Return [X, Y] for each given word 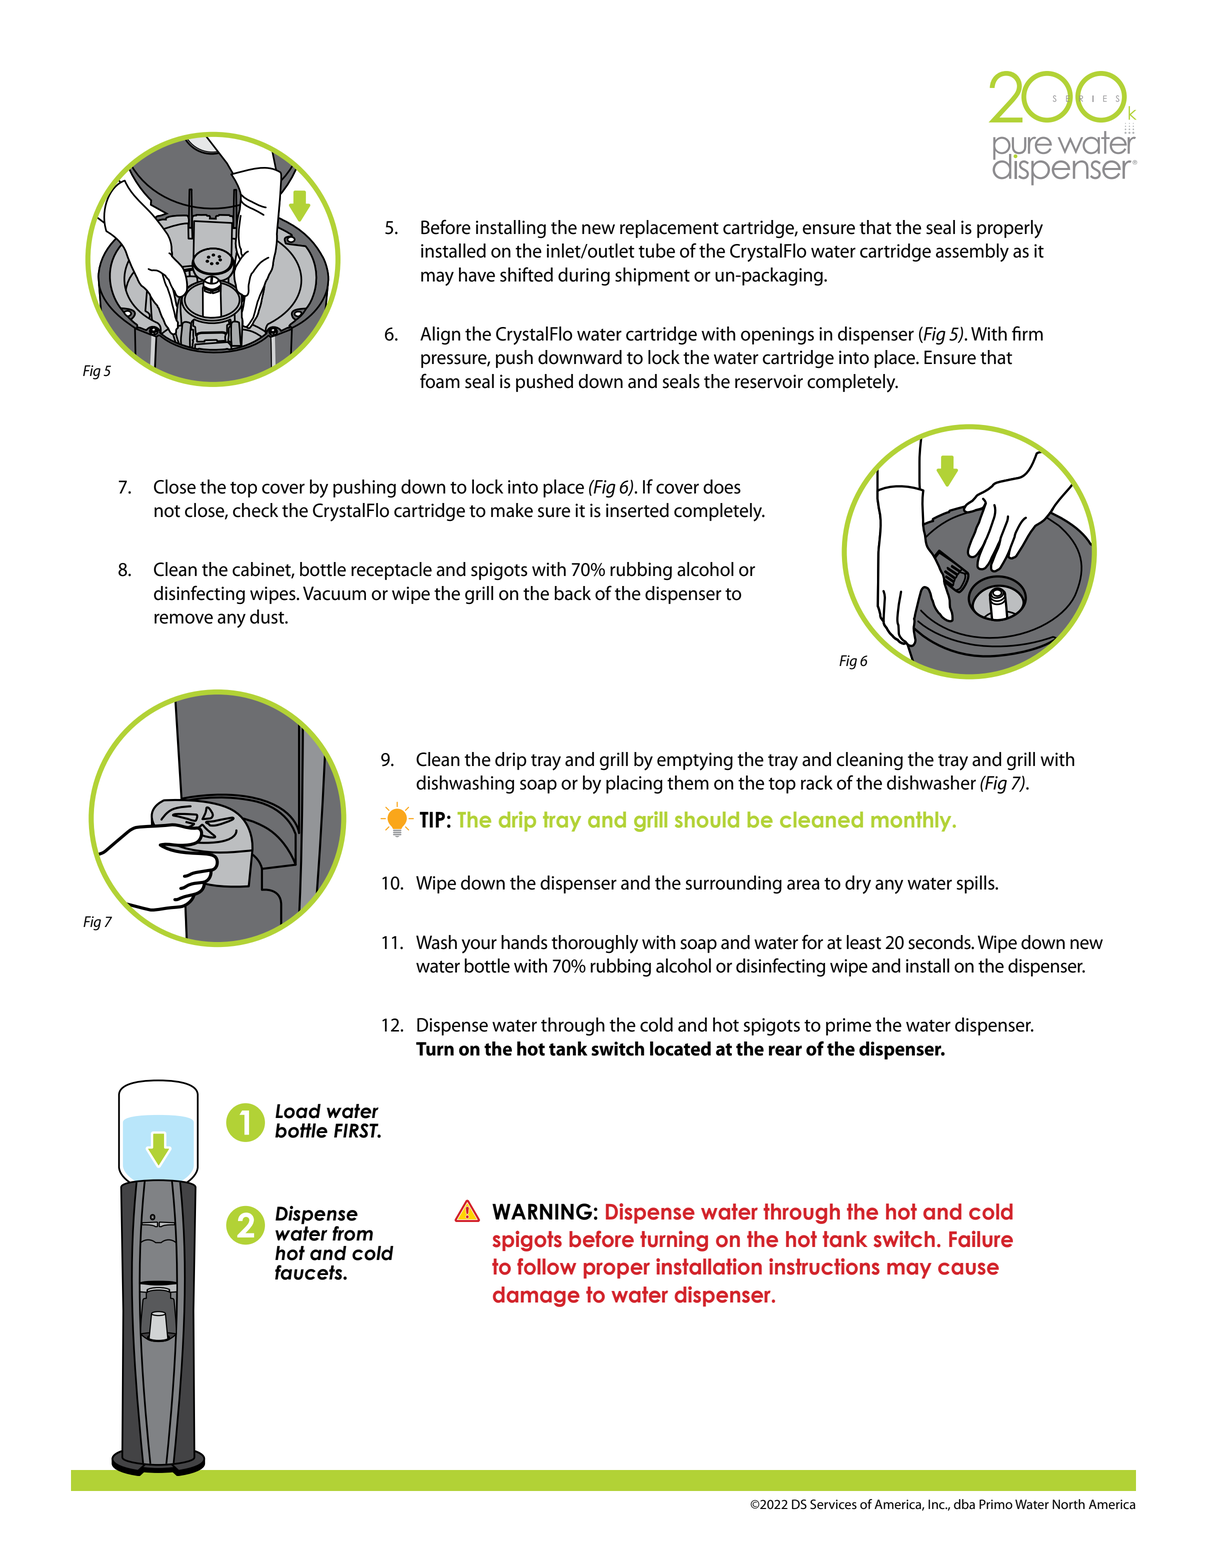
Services [833, 1504]
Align [440, 335]
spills [977, 884]
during [584, 276]
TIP [432, 820]
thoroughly [595, 944]
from [352, 1233]
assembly [972, 252]
